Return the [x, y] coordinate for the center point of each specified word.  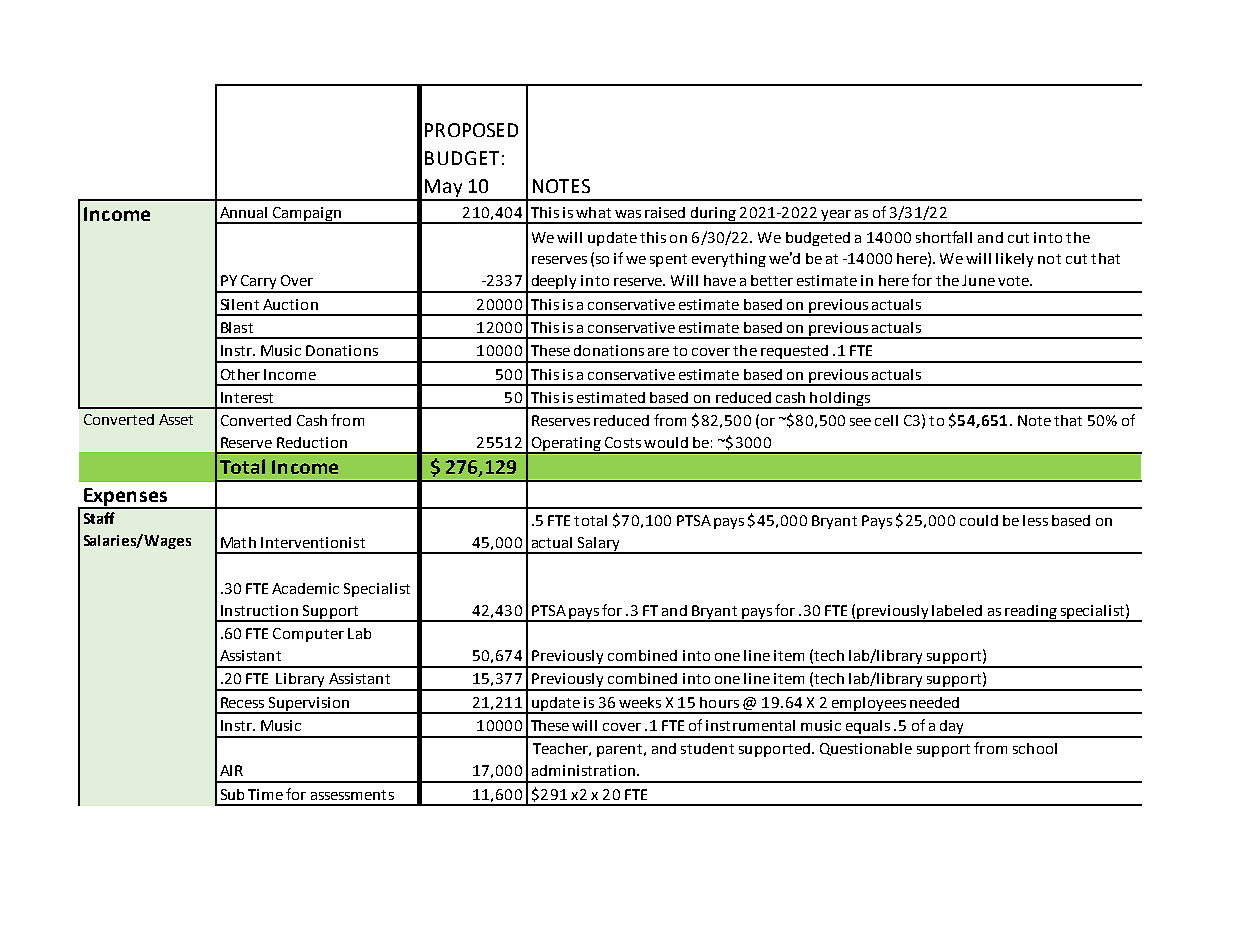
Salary [599, 545]
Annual [243, 212]
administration [585, 770]
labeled [957, 610]
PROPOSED [471, 130]
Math [238, 542]
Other [240, 374]
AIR [231, 770]
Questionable [866, 749]
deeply [554, 283]
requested [794, 353]
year [836, 216]
